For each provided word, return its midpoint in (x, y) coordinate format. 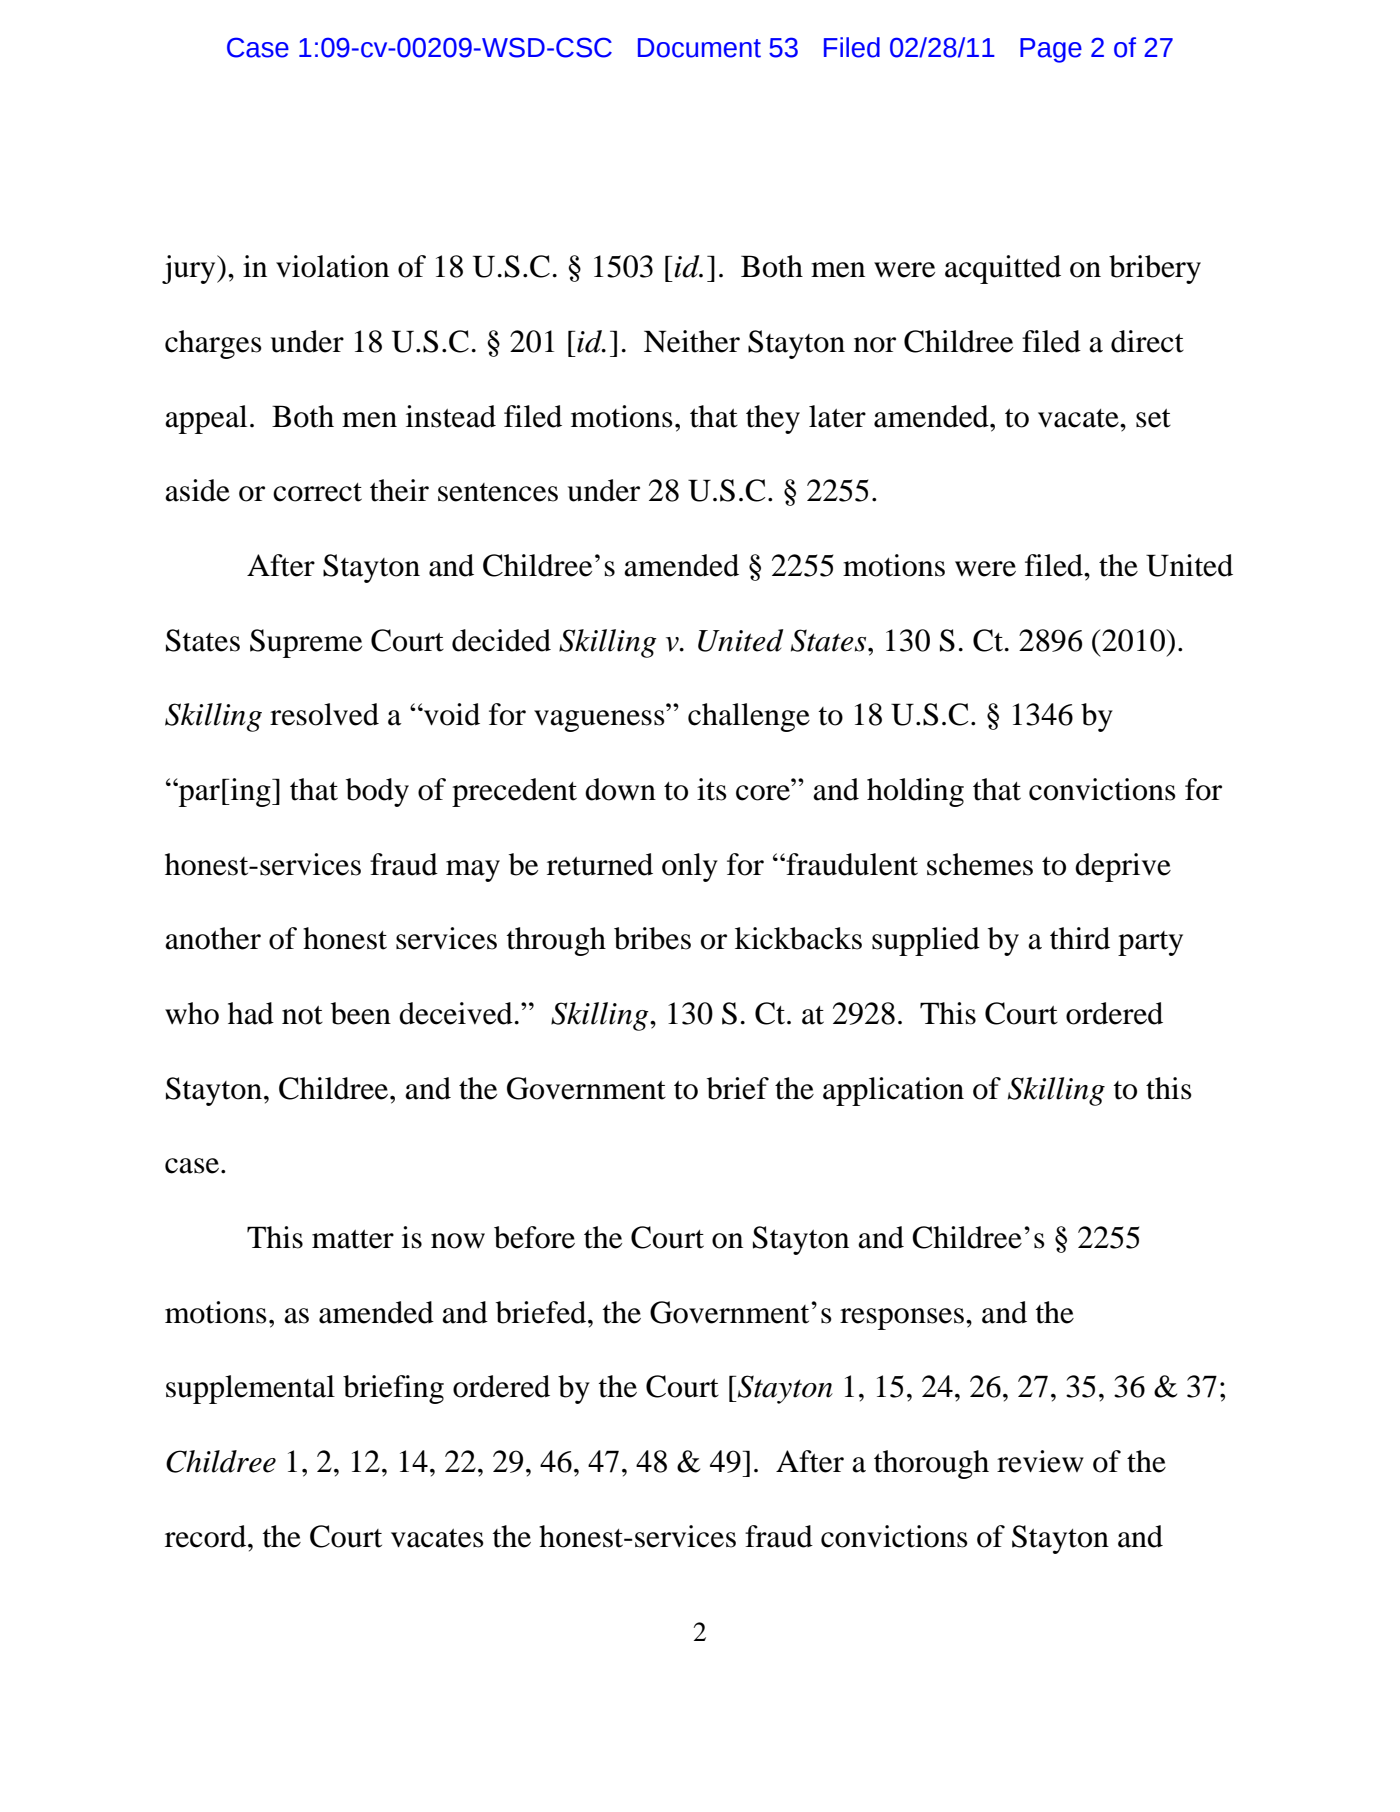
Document (699, 48)
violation (332, 266)
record (207, 1536)
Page (1051, 50)
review (1040, 1461)
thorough (931, 1464)
